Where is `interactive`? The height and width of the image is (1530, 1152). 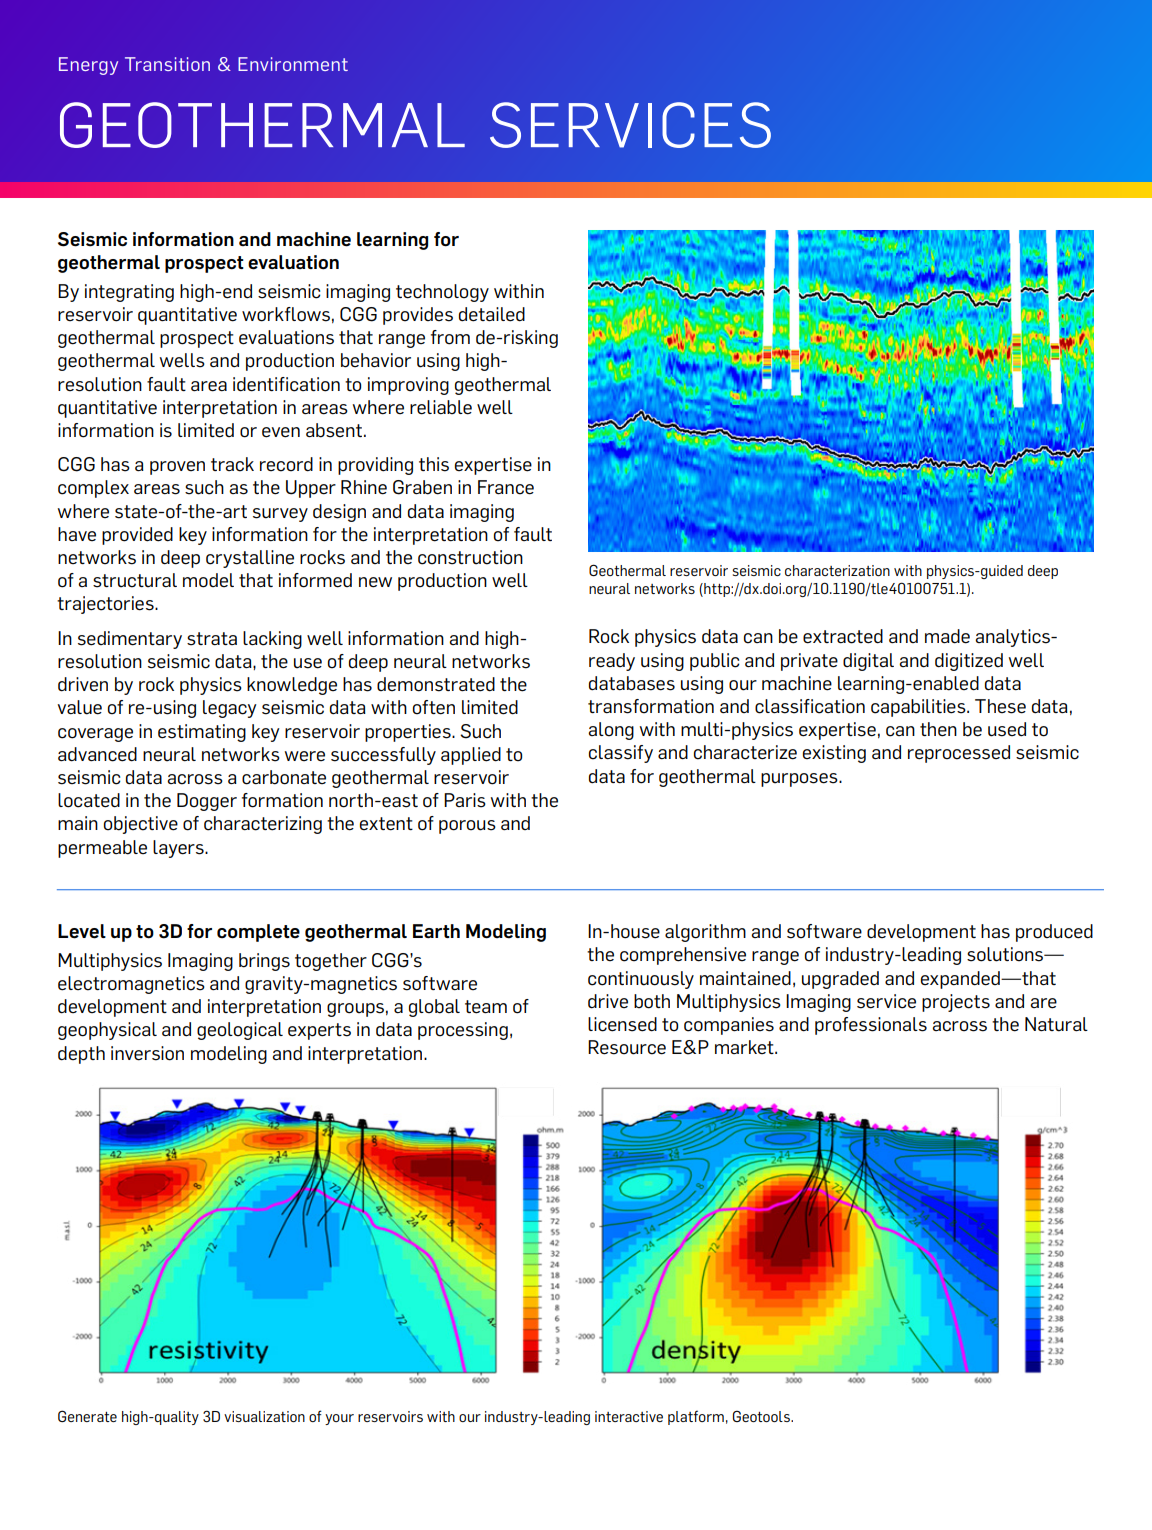
interactive is located at coordinates (629, 1416).
